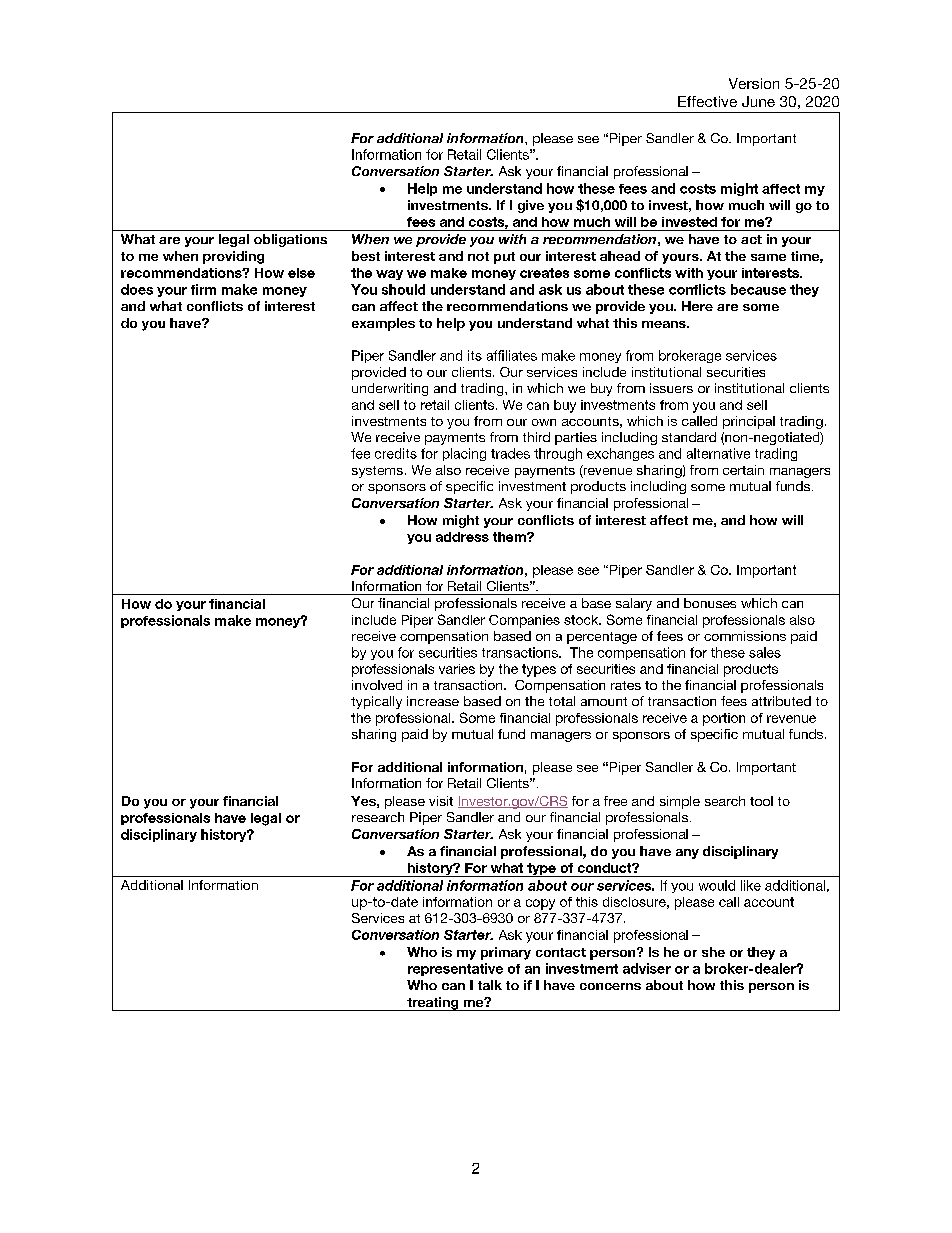 The width and height of the screenshot is (952, 1233). Describe the element at coordinates (724, 719) in the screenshot. I see `portion` at that location.
